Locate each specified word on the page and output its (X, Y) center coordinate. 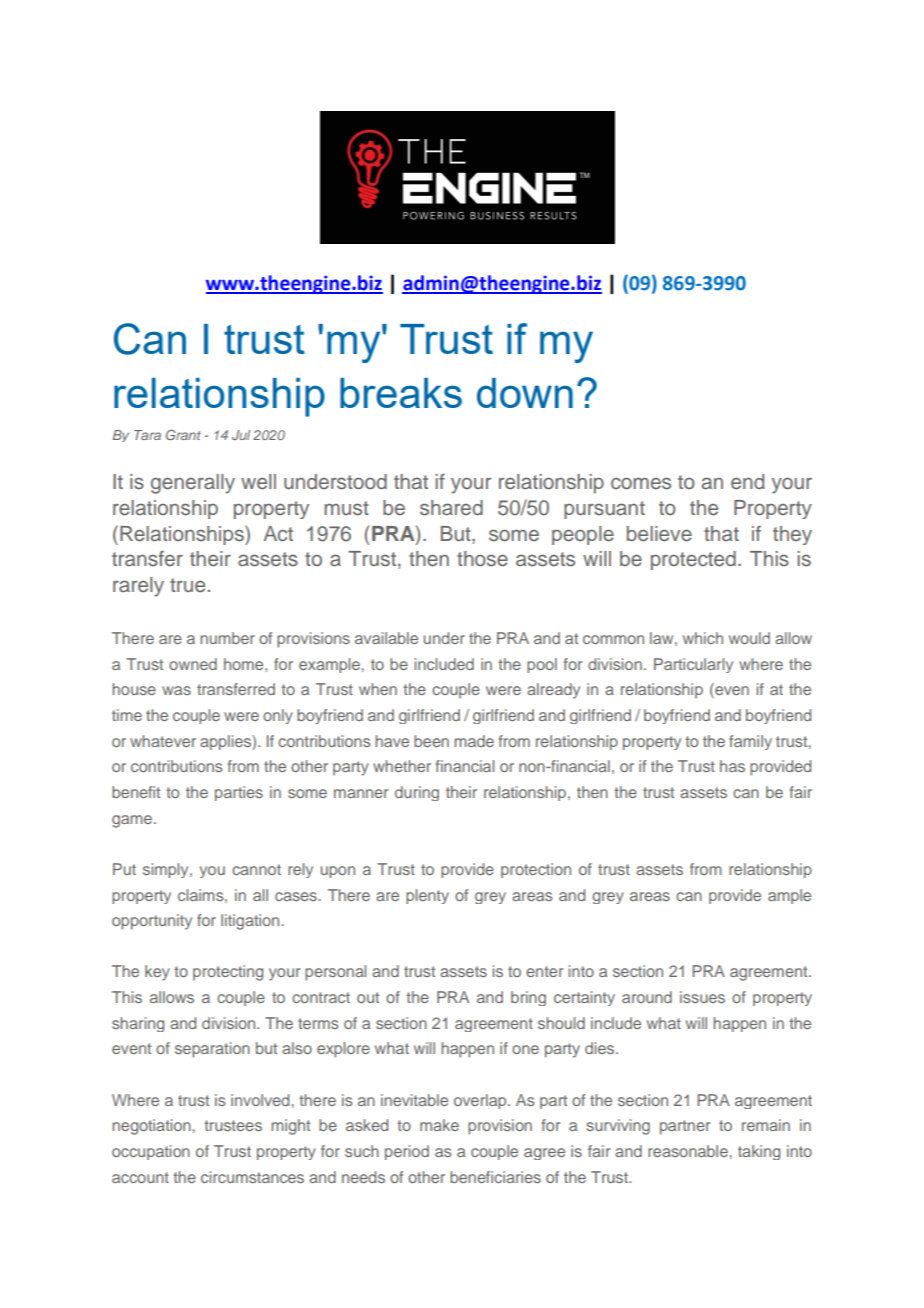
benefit (136, 792)
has (732, 766)
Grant (183, 435)
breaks (401, 393)
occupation (151, 1152)
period (407, 1152)
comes (641, 483)
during (417, 793)
